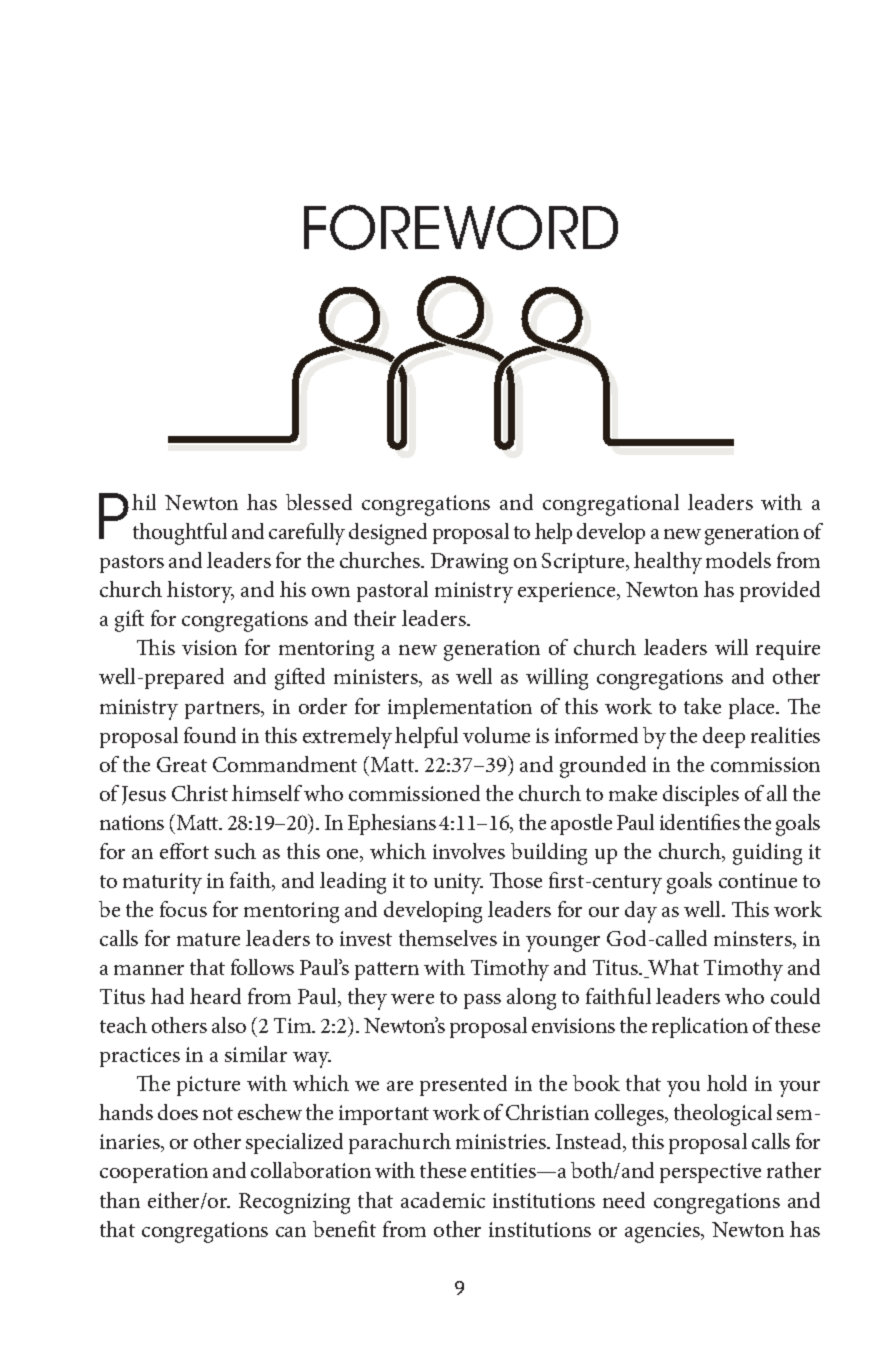 The width and height of the document is (896, 1345). What do you see at coordinates (200, 592) in the document?
I see `history` at bounding box center [200, 592].
